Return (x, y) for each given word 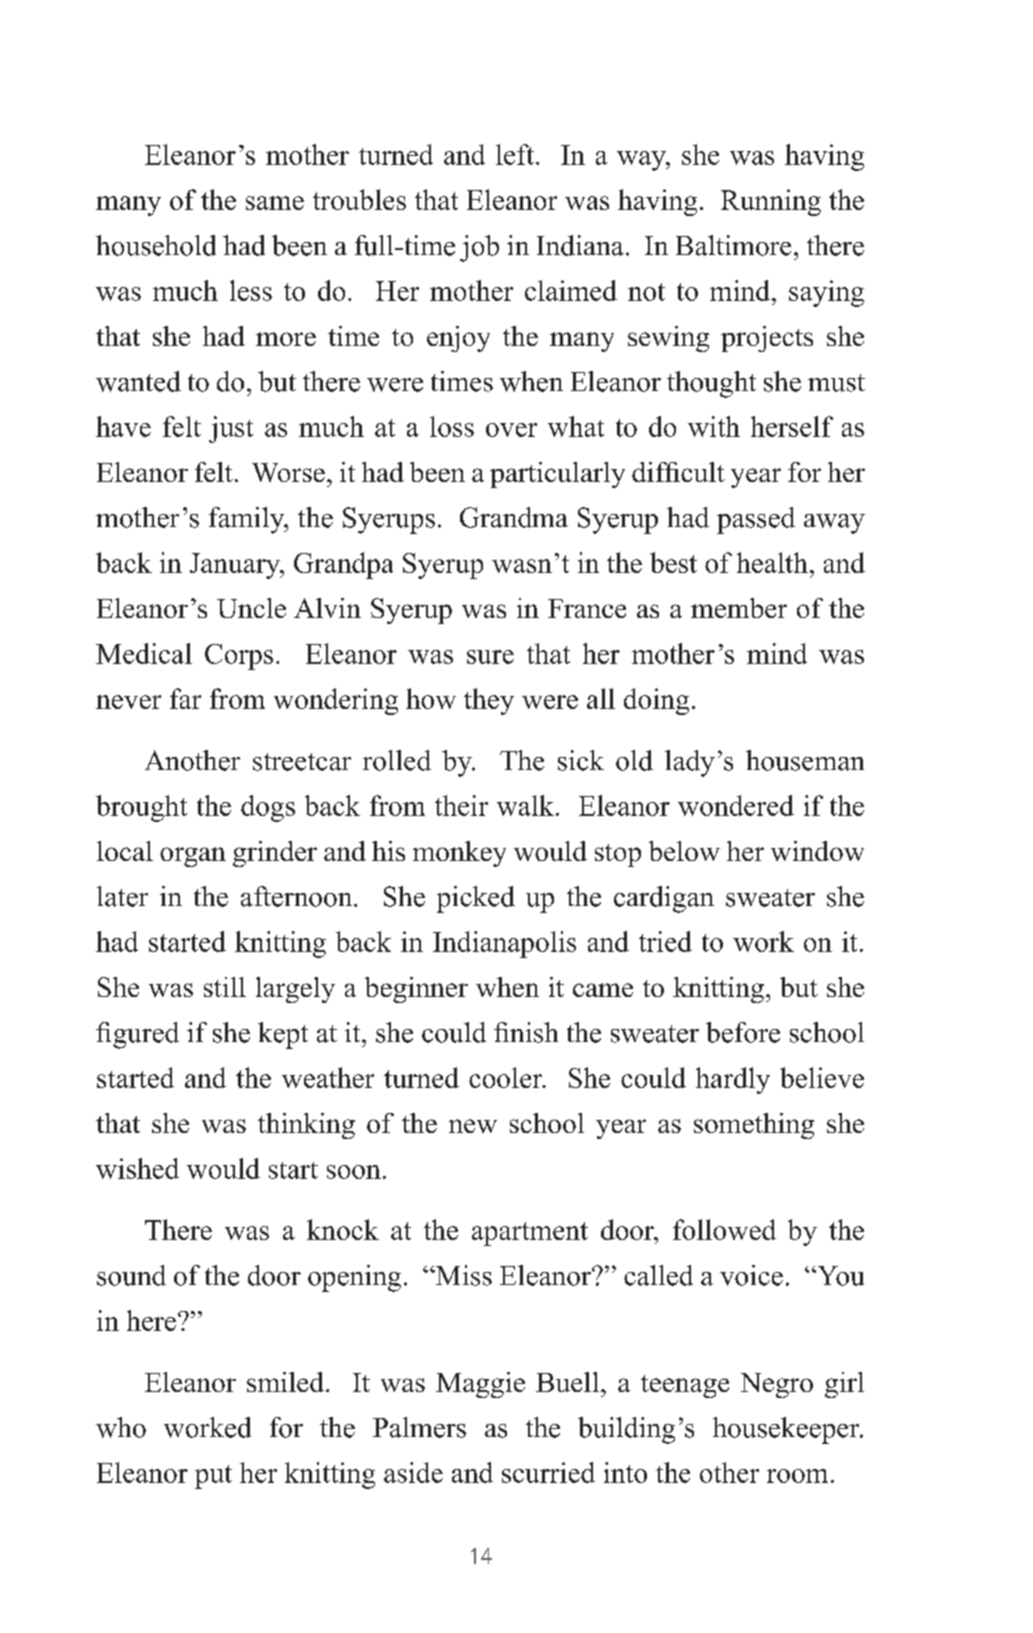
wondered (736, 805)
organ (193, 857)
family (248, 520)
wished (137, 1168)
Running (771, 202)
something (754, 1126)
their (461, 805)
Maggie (480, 1385)
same (275, 203)
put (213, 1477)
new (473, 1126)
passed (756, 520)
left (516, 154)
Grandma (514, 517)
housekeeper (787, 1430)
